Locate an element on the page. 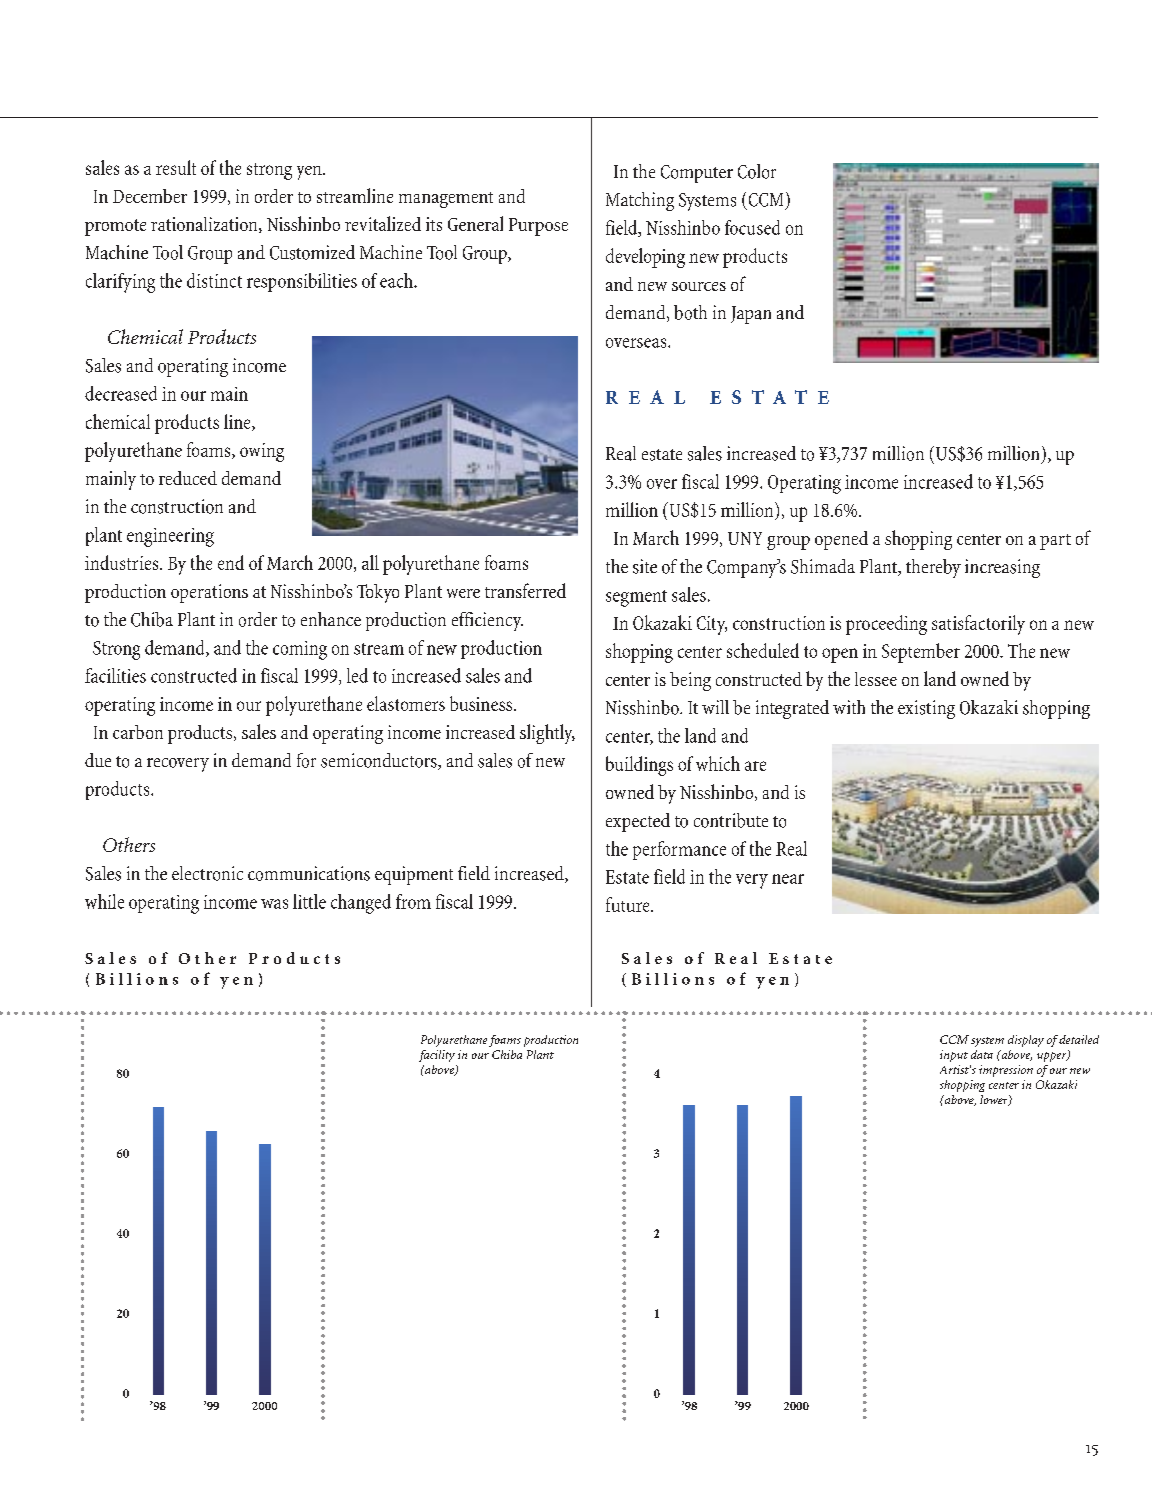 This page has height=1490, width=1152. facility is located at coordinates (437, 1056).
